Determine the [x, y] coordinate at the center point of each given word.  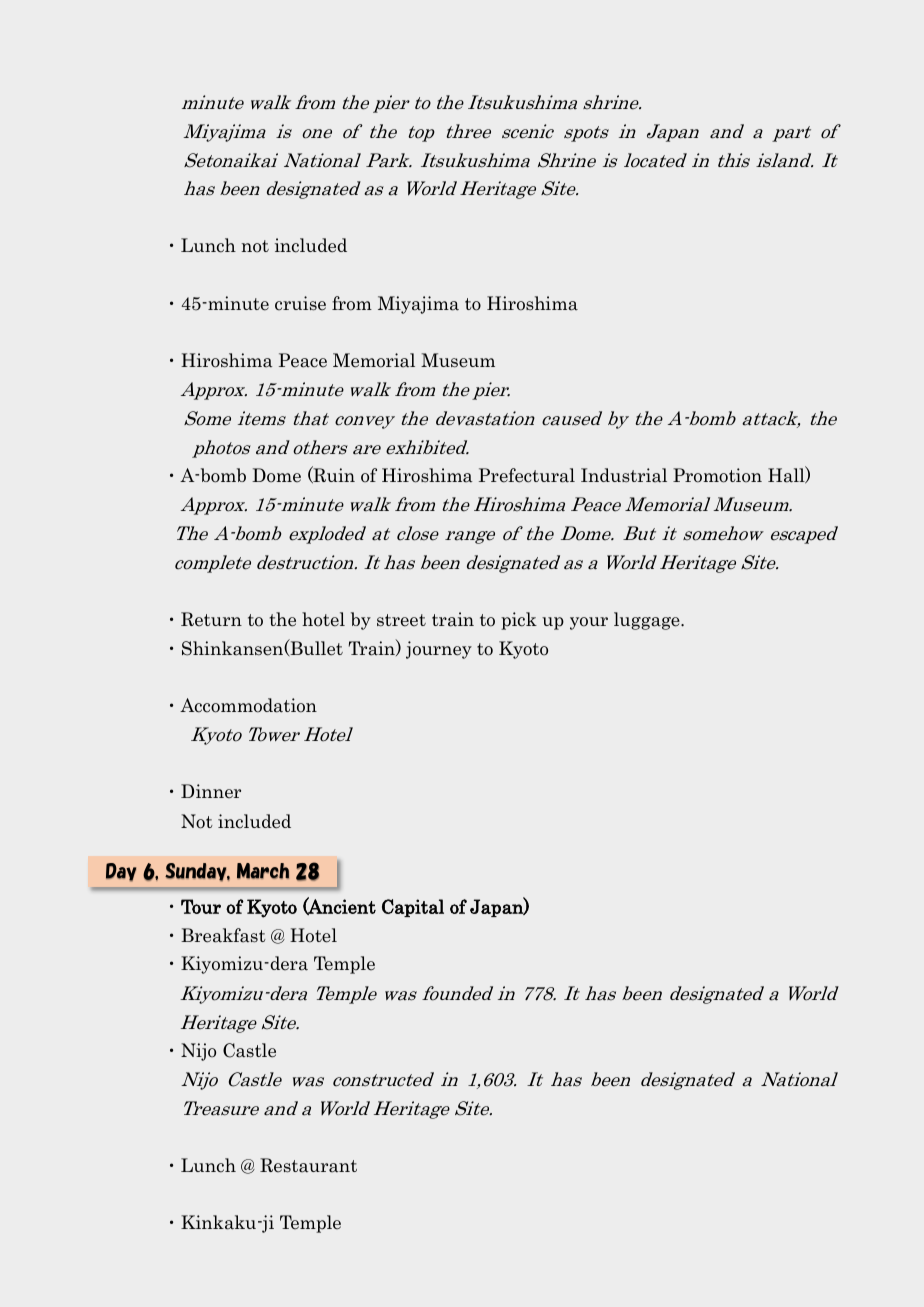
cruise [300, 303]
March [263, 871]
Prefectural [527, 475]
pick [519, 621]
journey [439, 650]
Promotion [717, 475]
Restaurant [308, 1165]
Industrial [624, 475]
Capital [413, 908]
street [401, 620]
